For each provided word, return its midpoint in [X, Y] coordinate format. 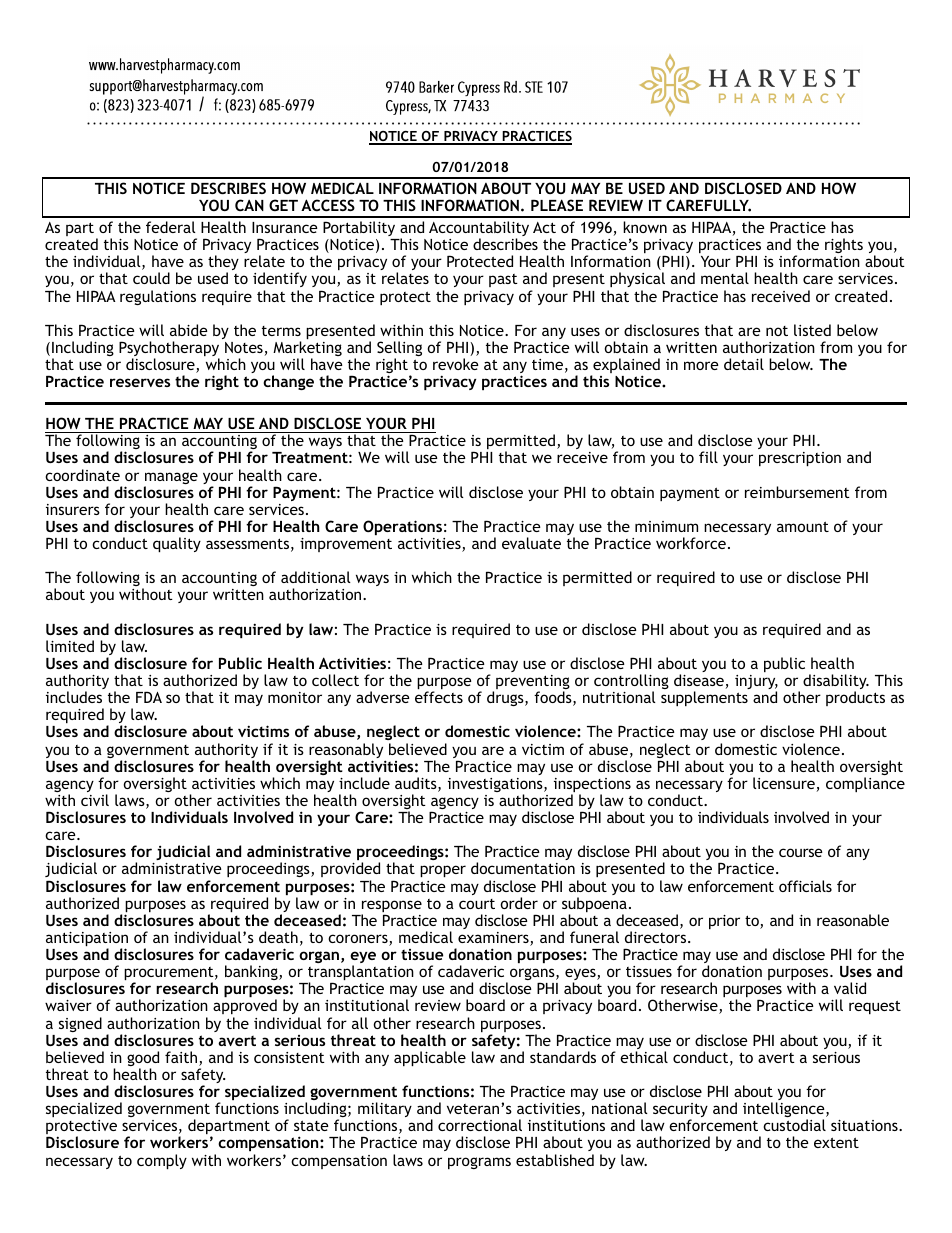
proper [443, 871]
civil [95, 800]
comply [162, 1161]
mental [725, 278]
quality [177, 544]
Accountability [479, 230]
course [801, 852]
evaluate [531, 543]
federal [171, 227]
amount [803, 526]
